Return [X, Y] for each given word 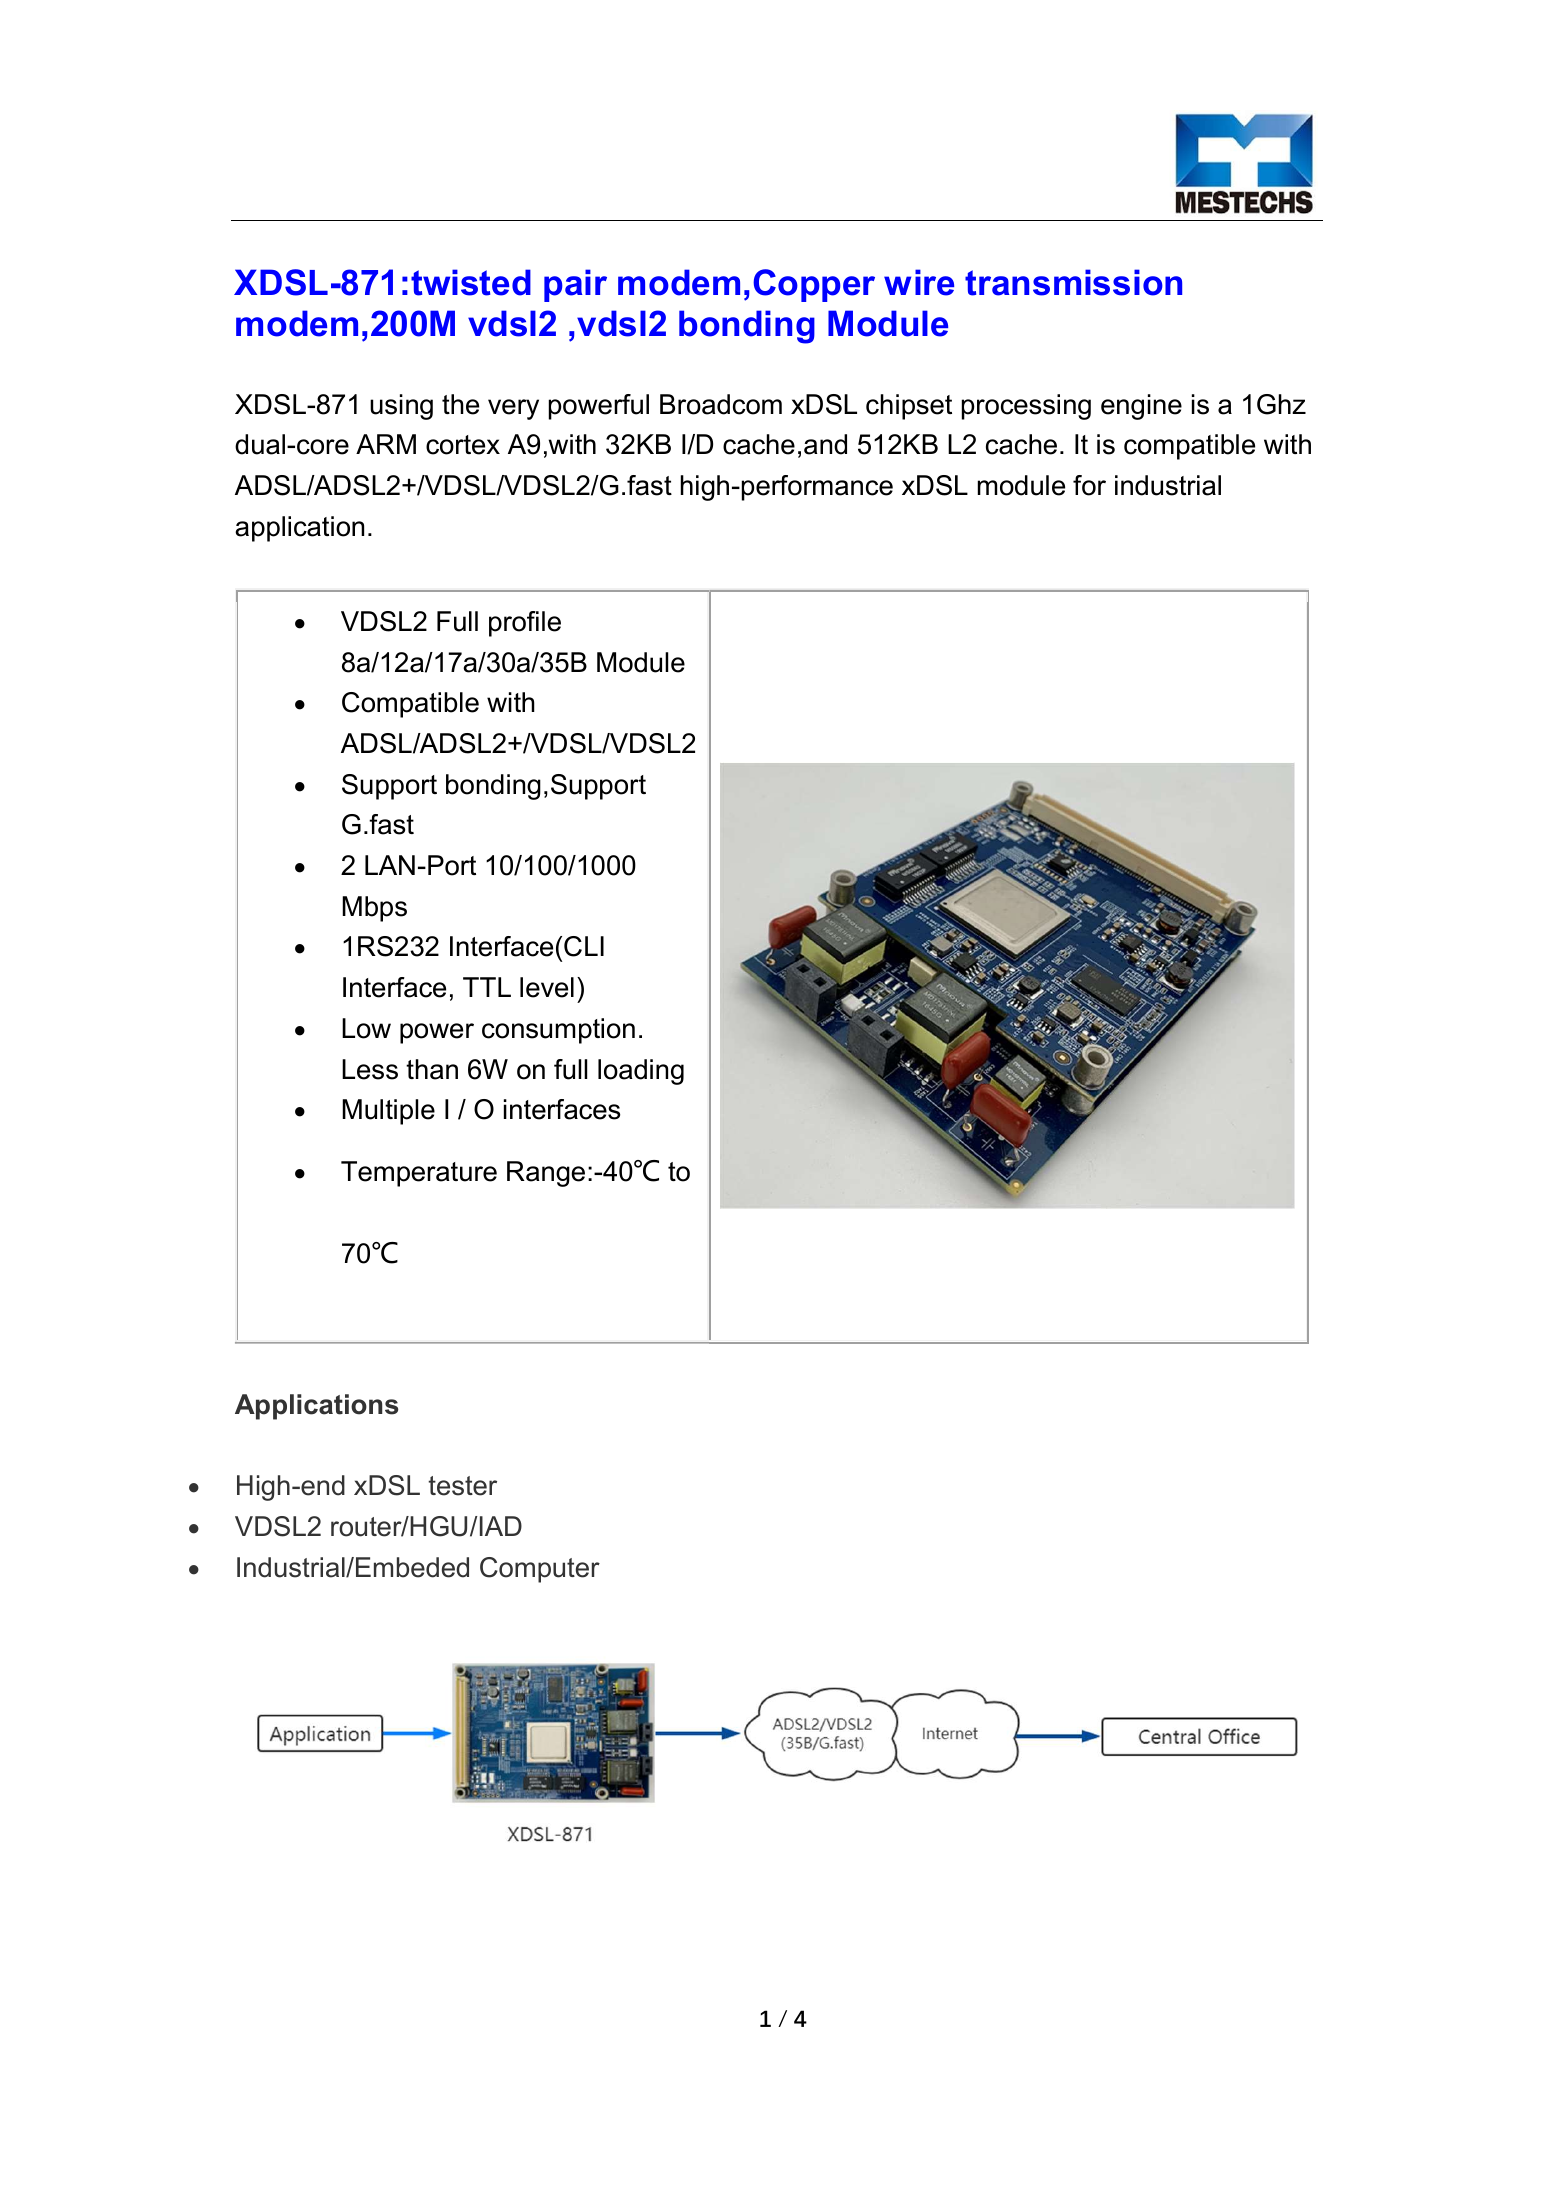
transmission [1073, 282]
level [547, 987]
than [432, 1069]
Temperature [419, 1174]
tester [462, 1486]
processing [1026, 407]
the [460, 404]
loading [641, 1072]
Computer [540, 1570]
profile [525, 624]
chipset [909, 407]
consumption [558, 1031]
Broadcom [721, 404]
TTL [487, 987]
